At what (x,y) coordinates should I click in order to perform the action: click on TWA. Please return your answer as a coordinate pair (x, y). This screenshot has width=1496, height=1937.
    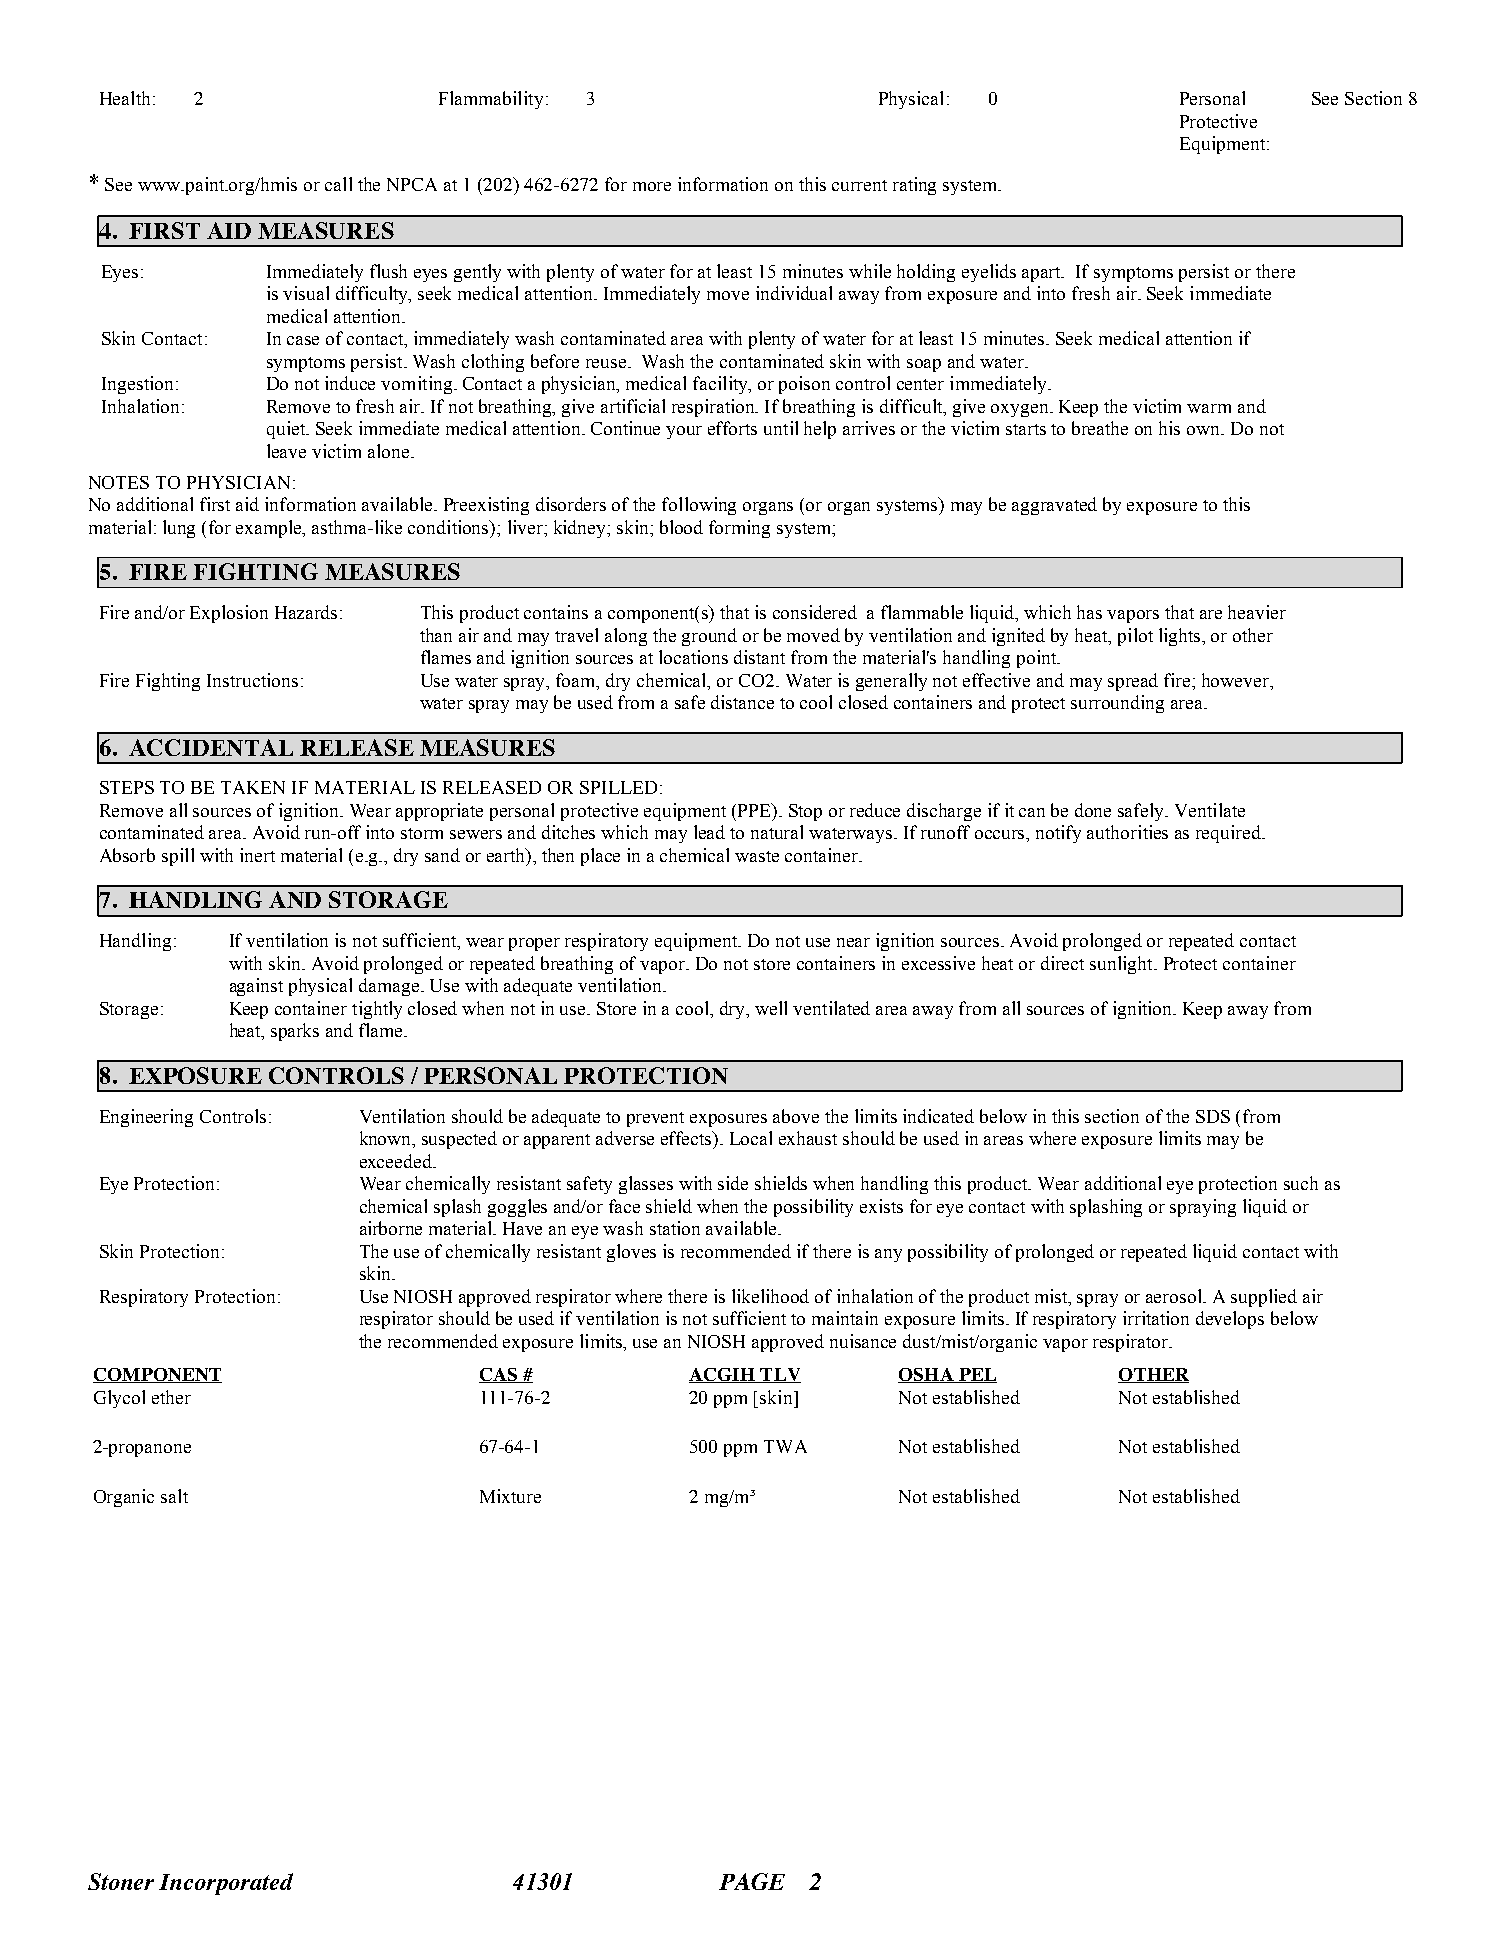
    Looking at the image, I should click on (785, 1446).
